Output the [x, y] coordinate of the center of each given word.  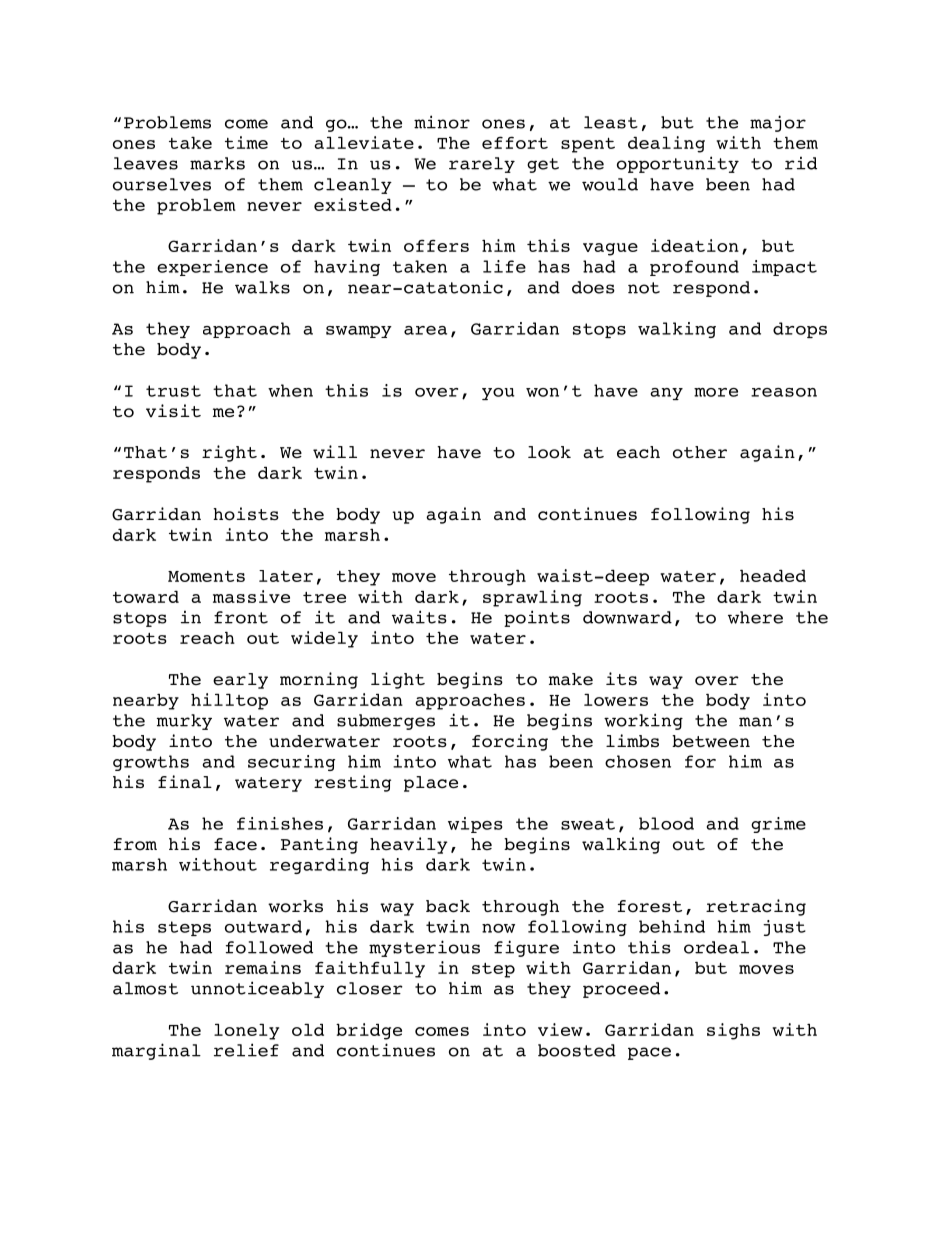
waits [419, 617]
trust [173, 391]
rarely [482, 165]
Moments [206, 576]
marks [217, 163]
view [560, 1029]
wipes [475, 825]
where [755, 617]
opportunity [678, 164]
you [498, 394]
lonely [246, 1032]
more [716, 392]
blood [666, 823]
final [185, 781]
